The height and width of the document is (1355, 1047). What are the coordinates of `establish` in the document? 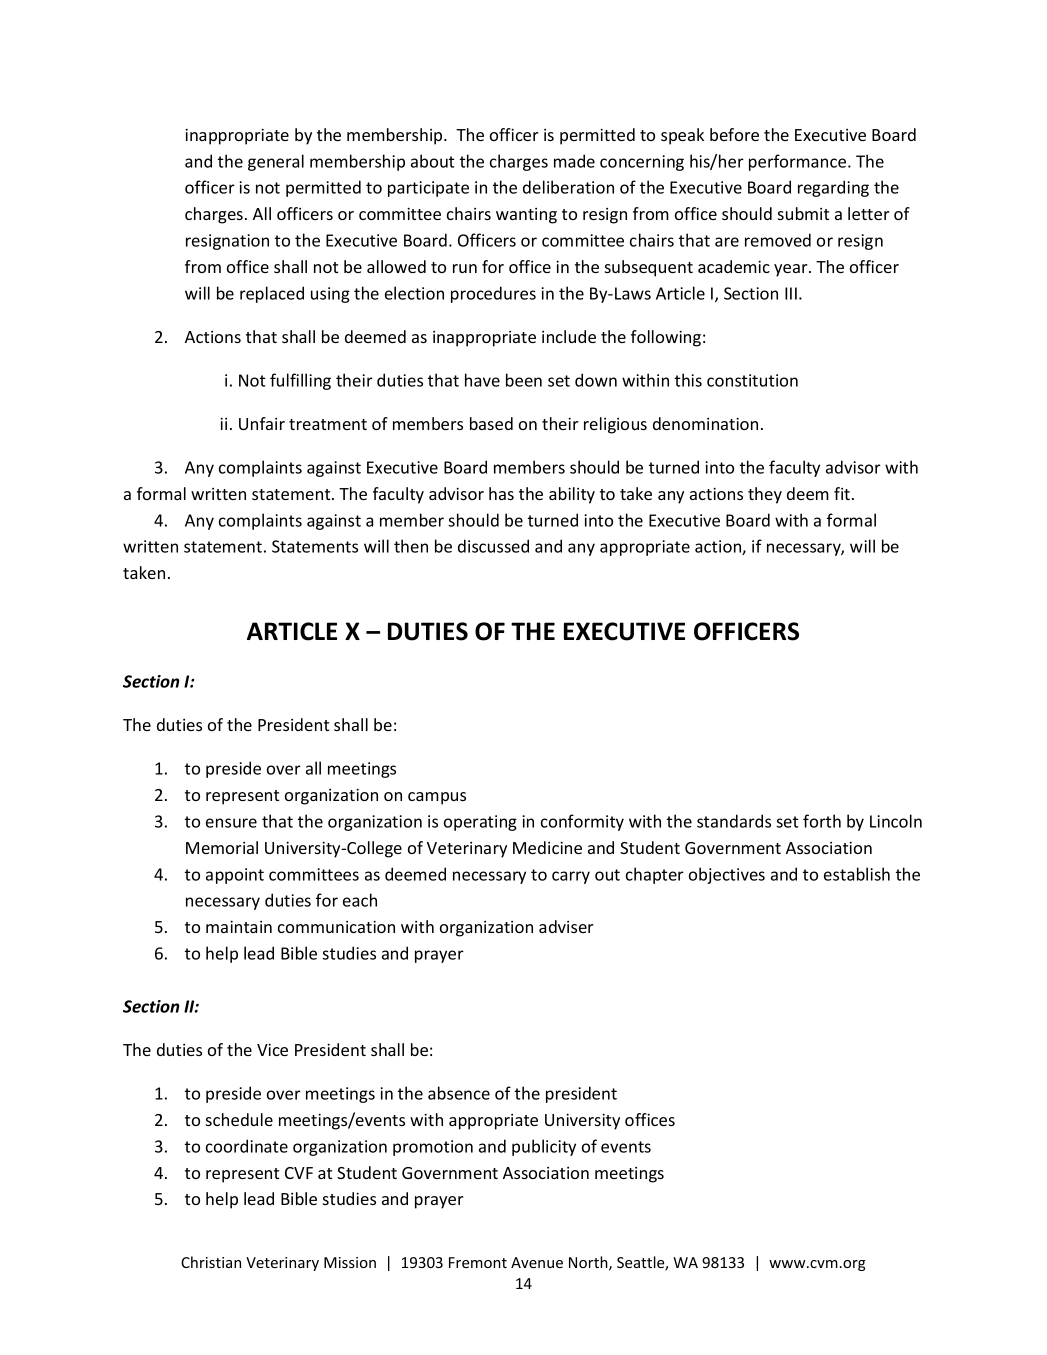 It's located at (857, 874).
